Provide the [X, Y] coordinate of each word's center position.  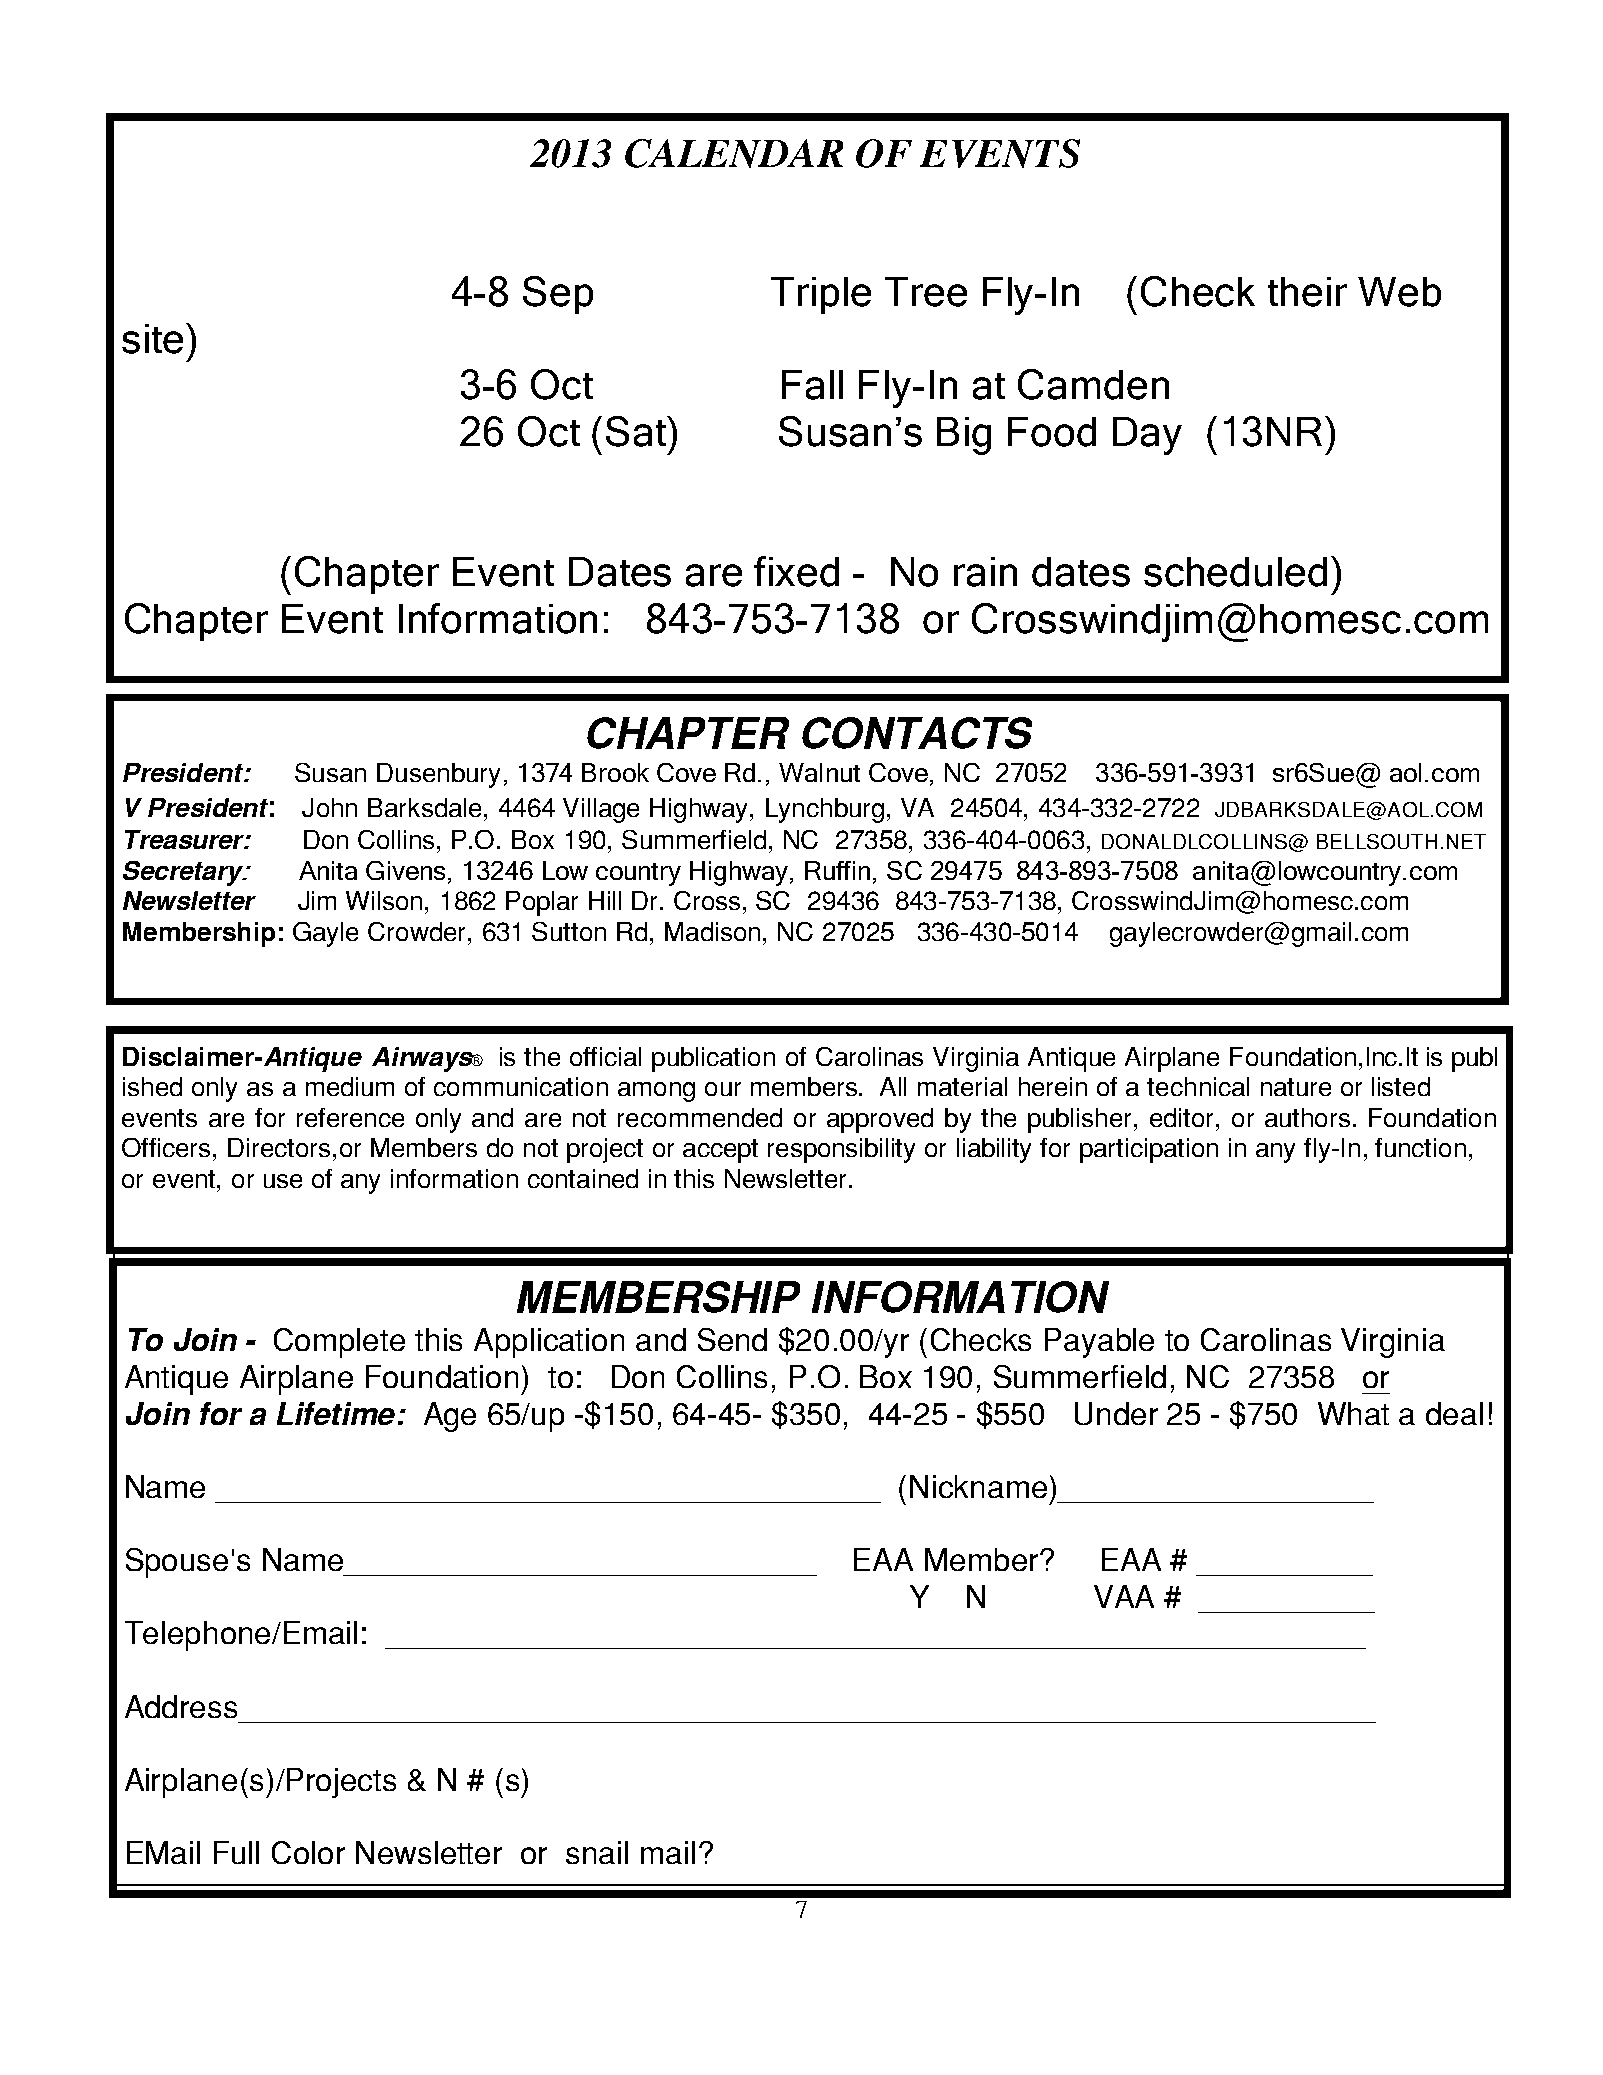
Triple [821, 295]
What [1353, 1413]
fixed [796, 571]
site [152, 339]
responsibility [841, 1150]
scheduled [1235, 572]
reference [350, 1117]
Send [732, 1339]
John [329, 807]
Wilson [384, 900]
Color [308, 1852]
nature [1296, 1087]
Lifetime [336, 1413]
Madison [712, 931]
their [1307, 292]
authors [1307, 1117]
